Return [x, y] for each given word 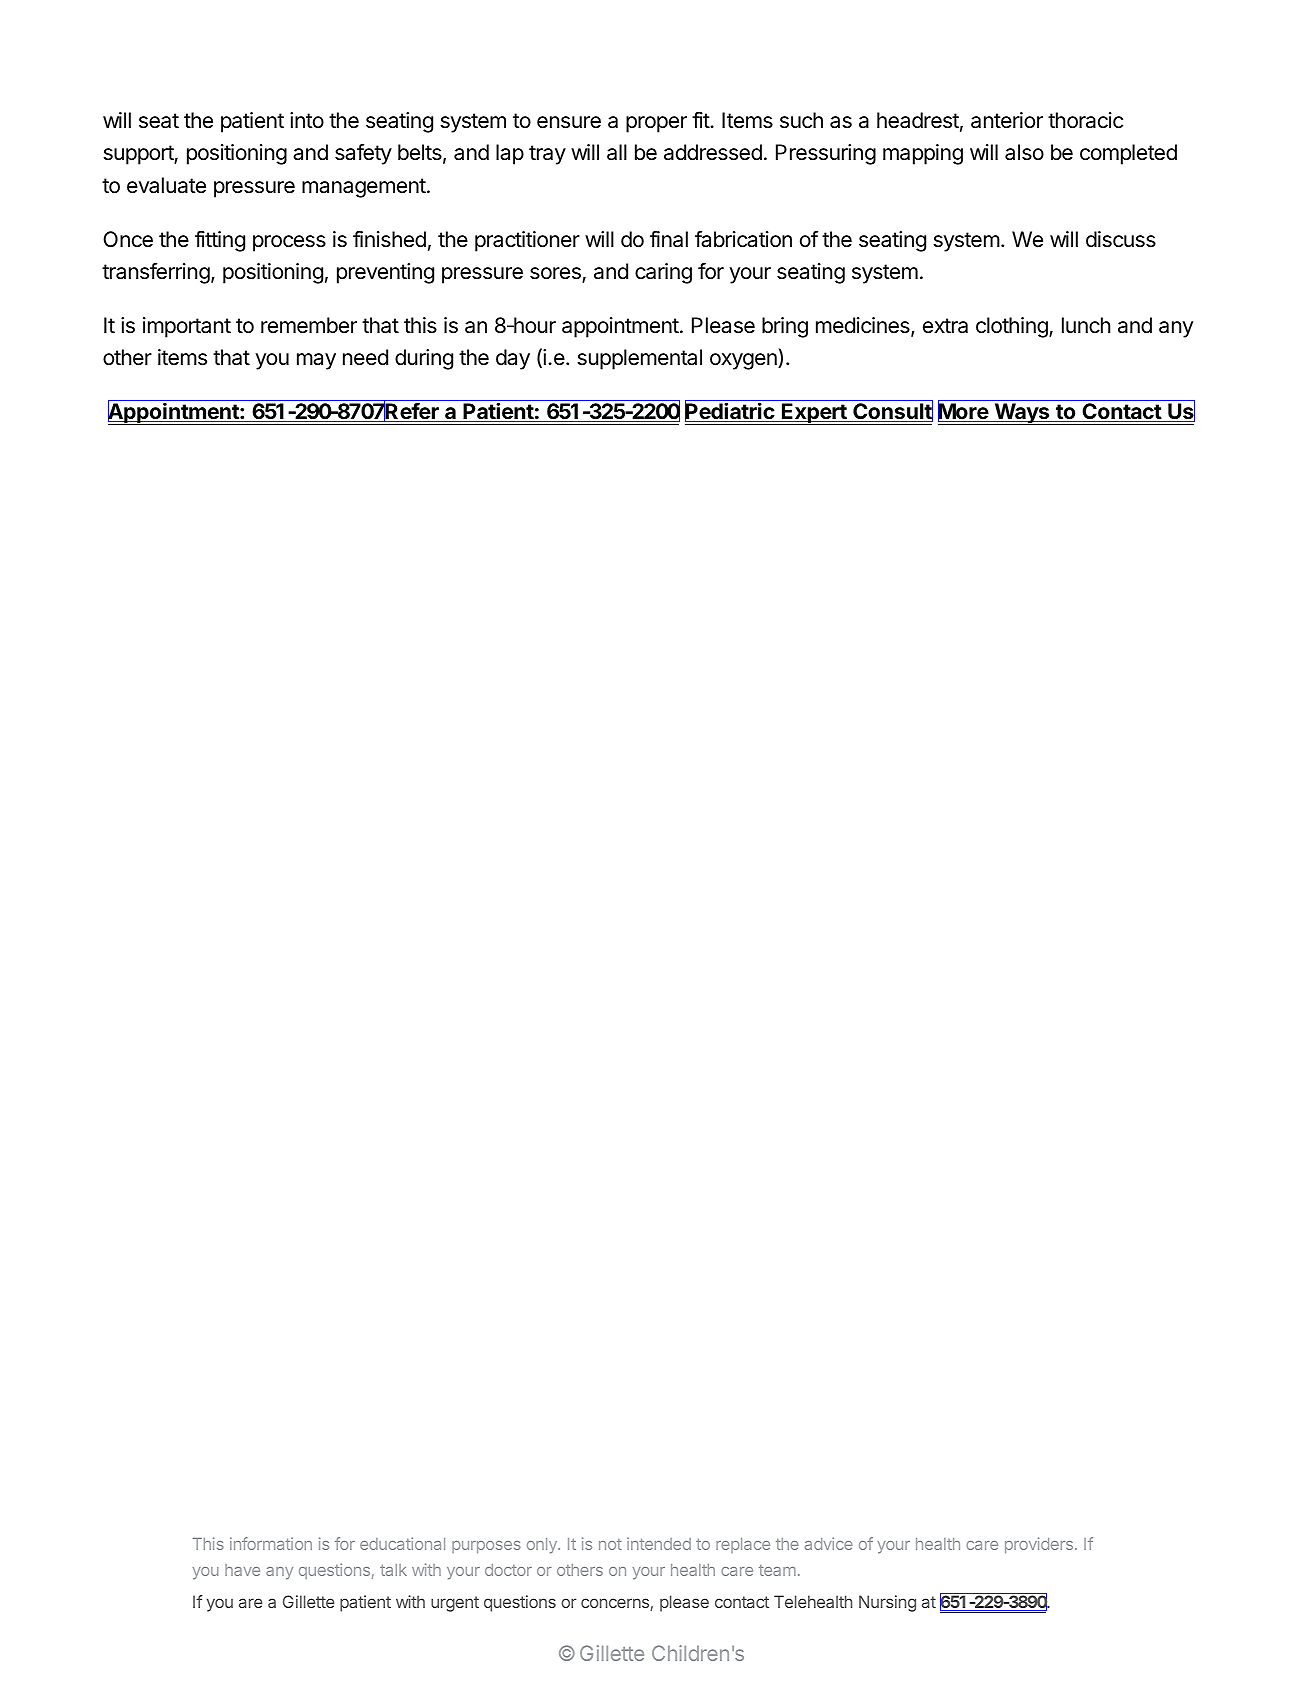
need [365, 357]
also [1024, 152]
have [242, 1570]
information [271, 1543]
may [316, 361]
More [964, 412]
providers [1039, 1545]
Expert [814, 414]
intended [659, 1543]
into [307, 120]
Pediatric [730, 412]
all [617, 152]
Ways [1022, 414]
